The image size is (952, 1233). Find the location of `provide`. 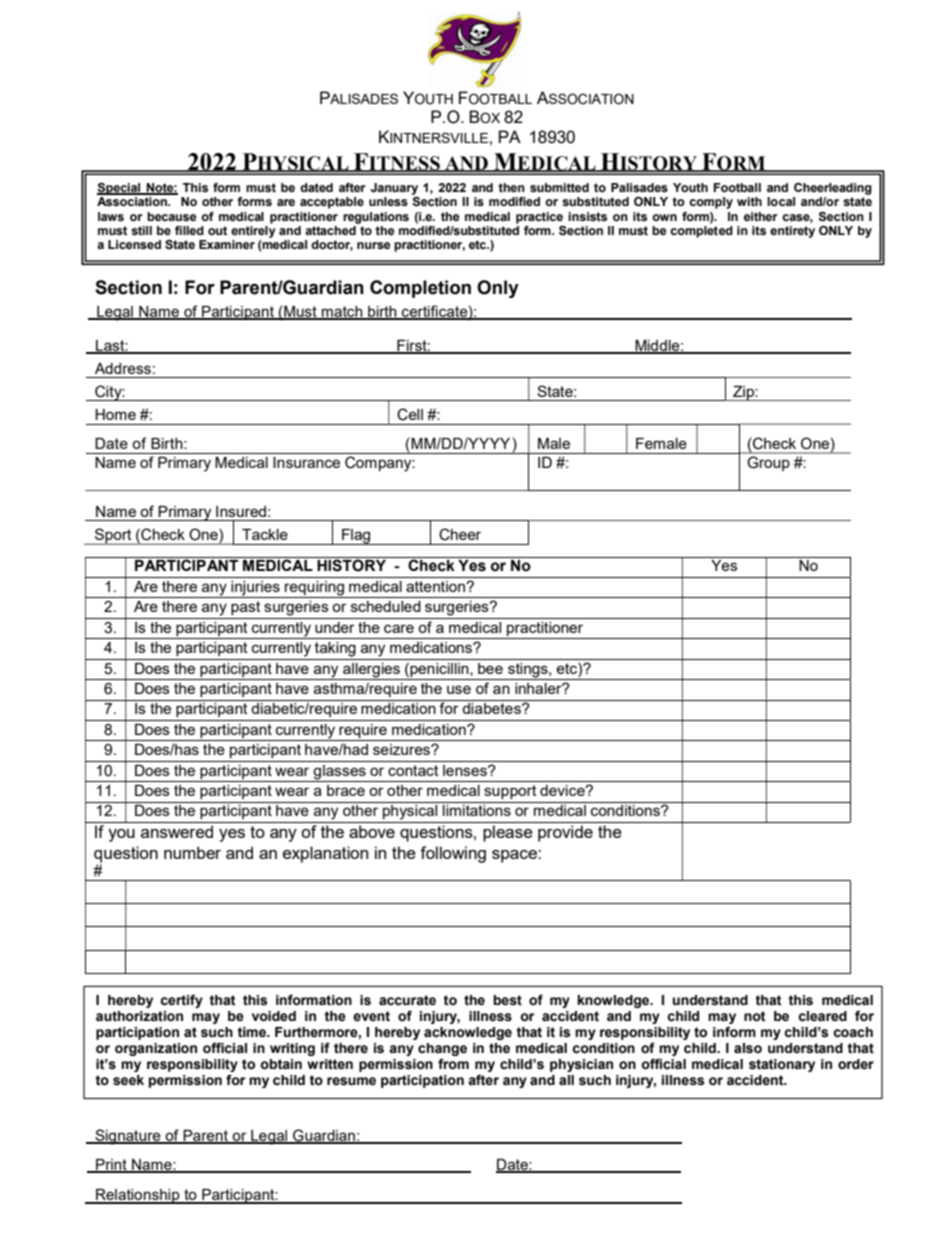

provide is located at coordinates (565, 833).
